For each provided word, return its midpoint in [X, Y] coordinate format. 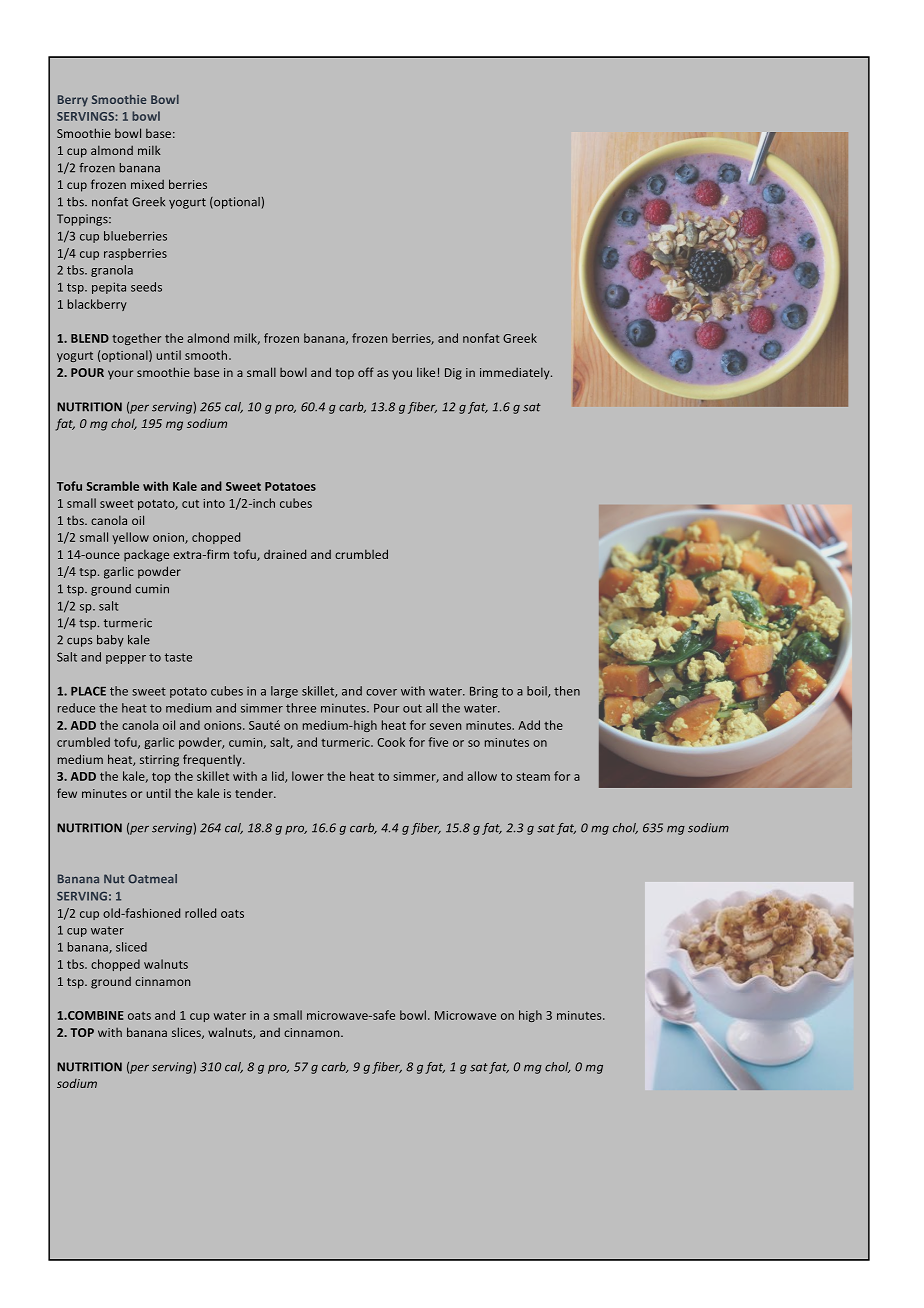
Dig [453, 374]
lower [308, 776]
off [366, 372]
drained [285, 554]
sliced [131, 947]
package [146, 555]
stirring [159, 761]
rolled [200, 913]
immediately [516, 373]
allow [482, 776]
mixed [147, 184]
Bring [484, 692]
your [120, 375]
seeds [146, 287]
